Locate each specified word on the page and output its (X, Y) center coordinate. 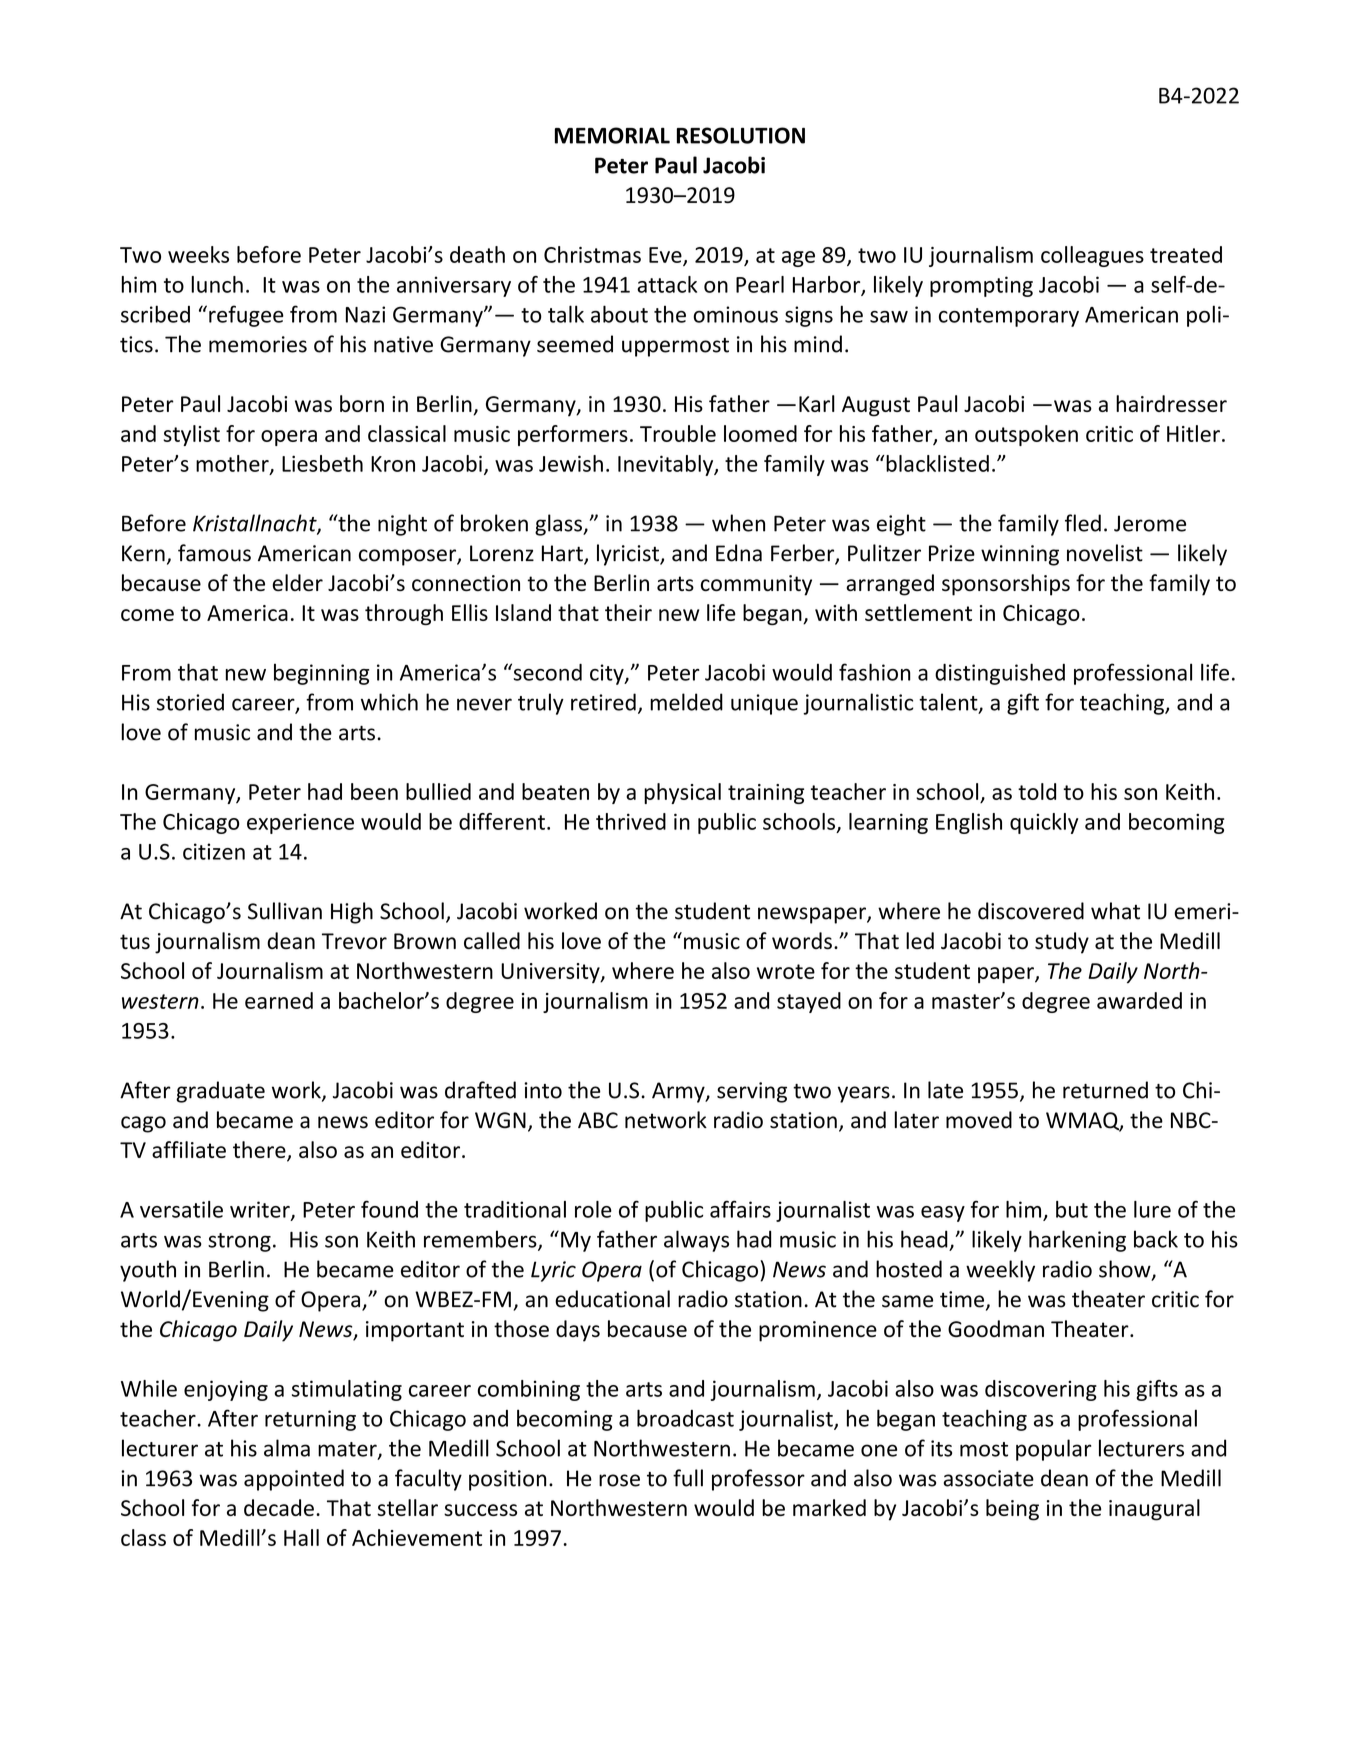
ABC (598, 1120)
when (738, 523)
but (1072, 1209)
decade (279, 1507)
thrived (631, 821)
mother (233, 464)
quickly (1044, 823)
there (260, 1151)
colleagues (1092, 256)
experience (300, 823)
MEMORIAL (612, 135)
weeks (198, 254)
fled (1083, 523)
